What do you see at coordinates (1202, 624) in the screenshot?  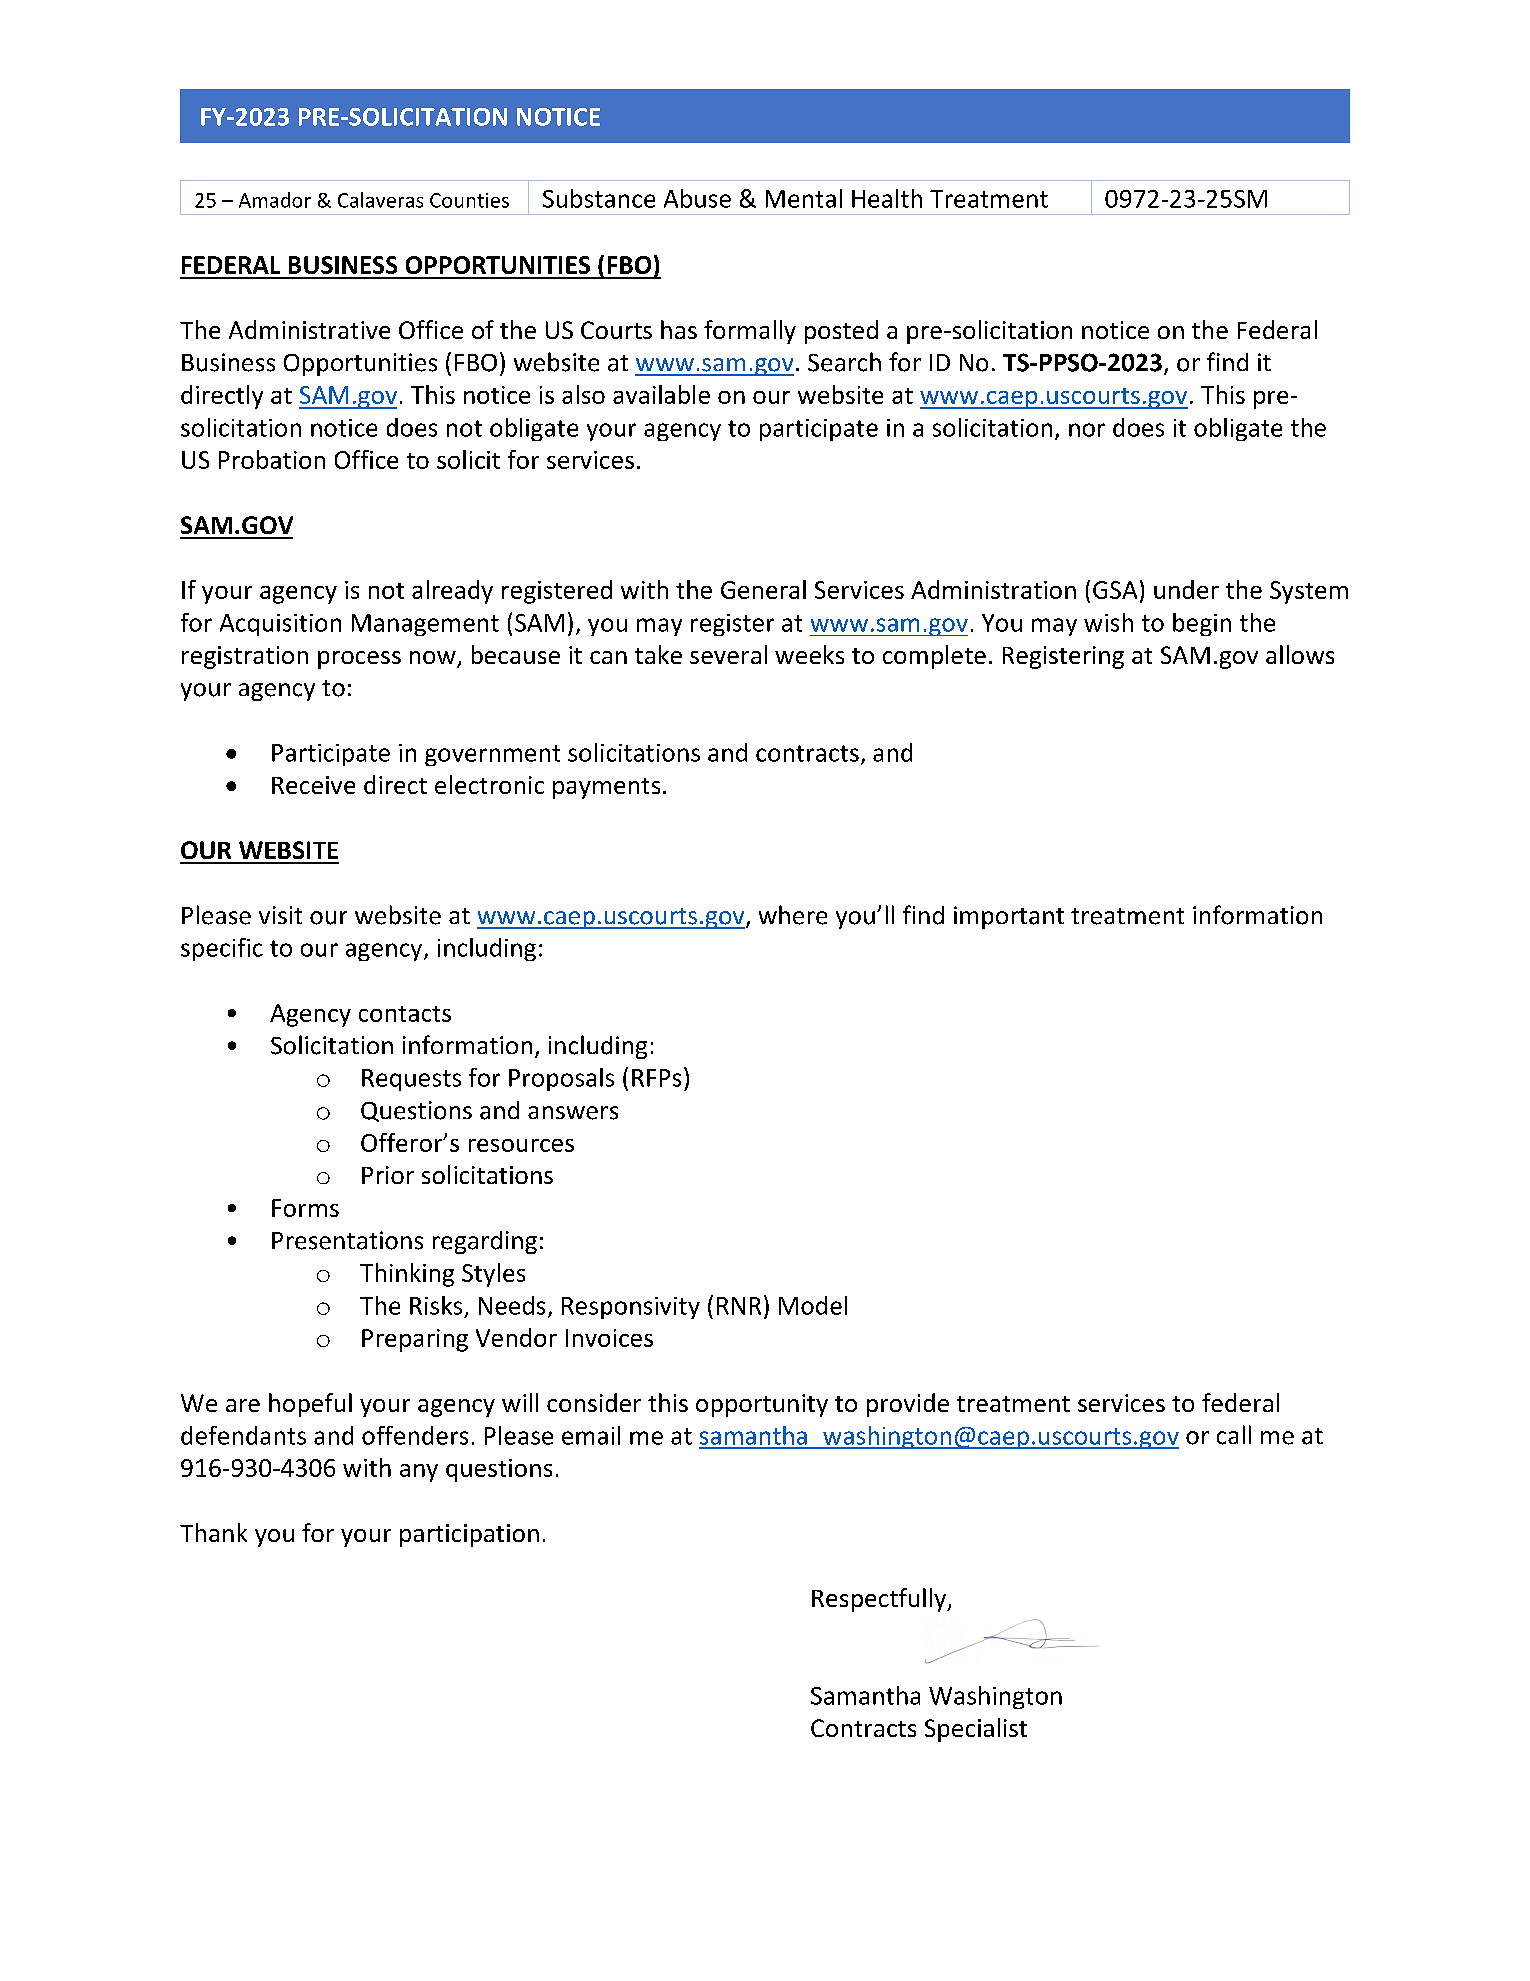 I see `begin` at bounding box center [1202, 624].
